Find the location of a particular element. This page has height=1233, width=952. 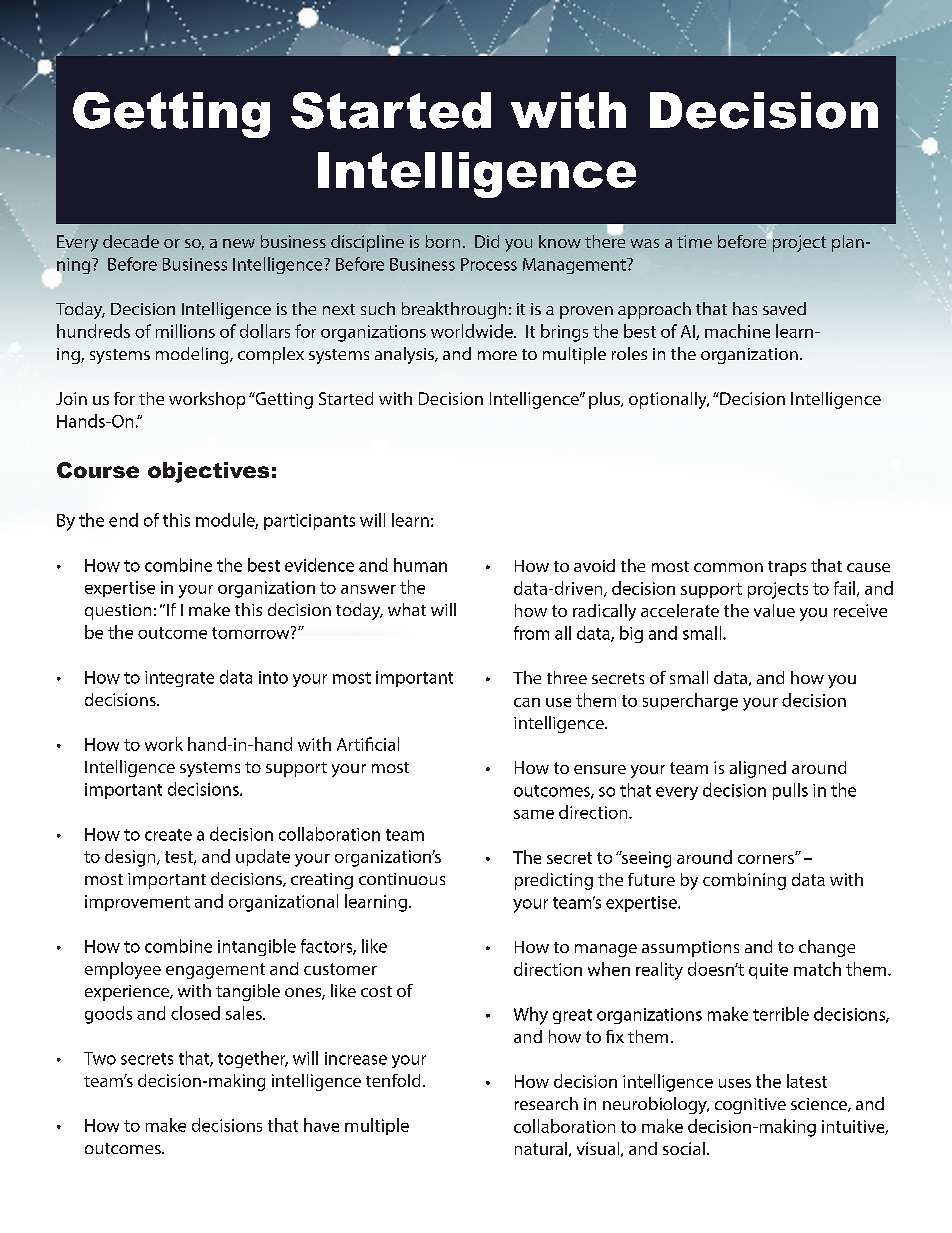

objectives is located at coordinates (208, 472).
